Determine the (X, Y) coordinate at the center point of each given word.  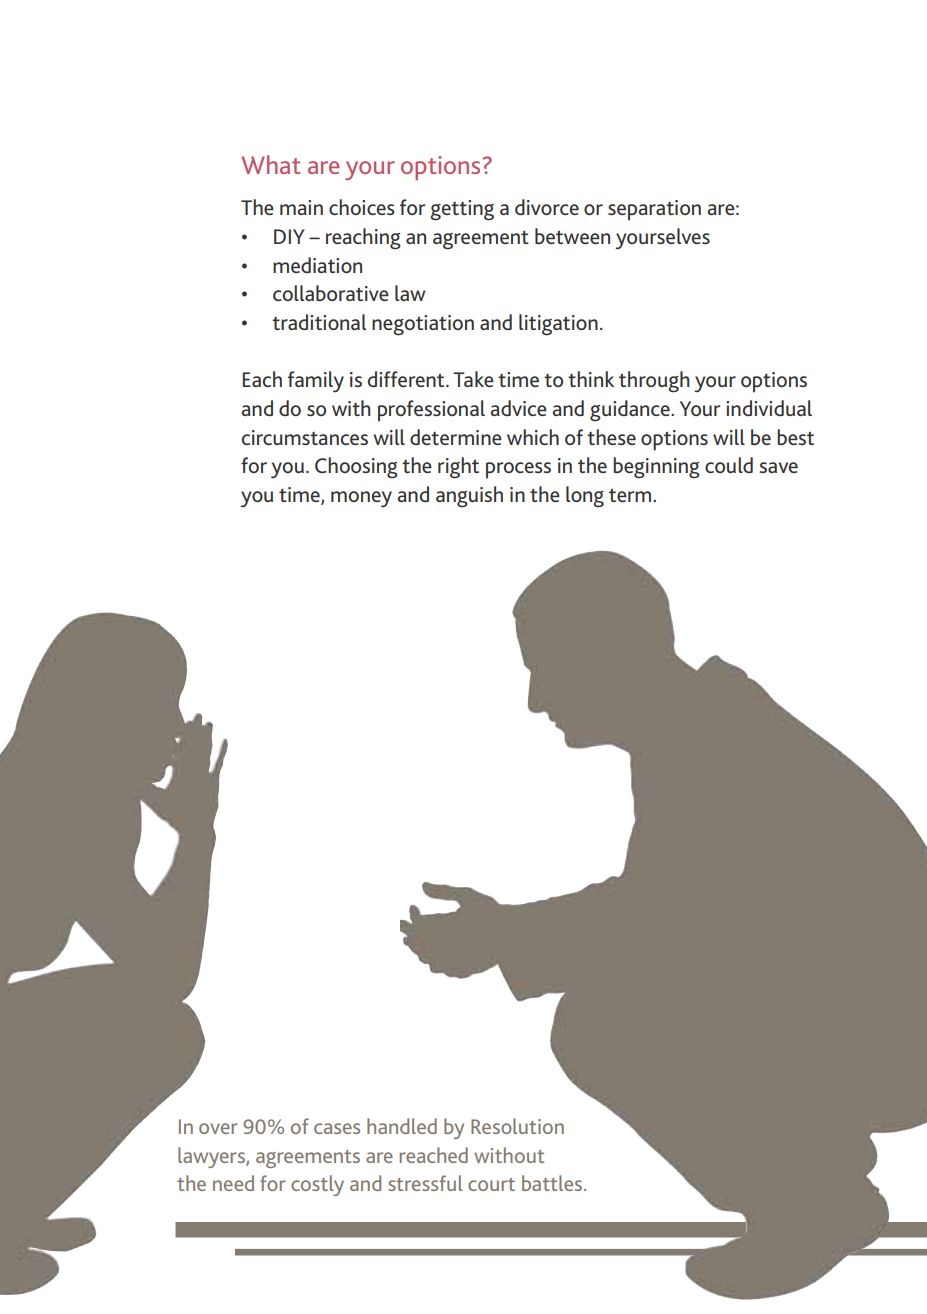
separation (654, 210)
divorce (547, 207)
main (301, 207)
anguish (469, 497)
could (729, 465)
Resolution (517, 1126)
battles (553, 1183)
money (361, 499)
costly (317, 1185)
